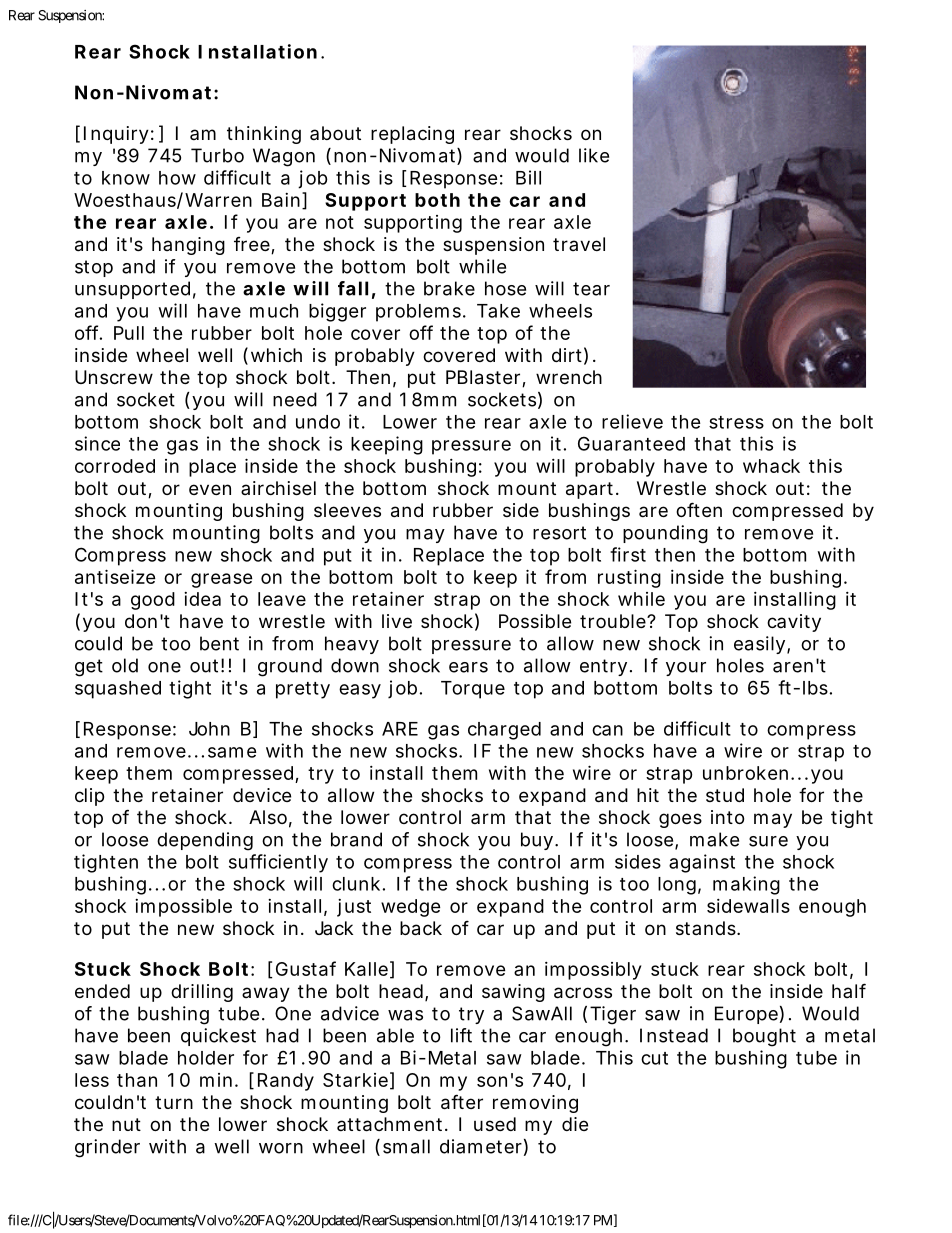  I want to click on how, so click(177, 178).
